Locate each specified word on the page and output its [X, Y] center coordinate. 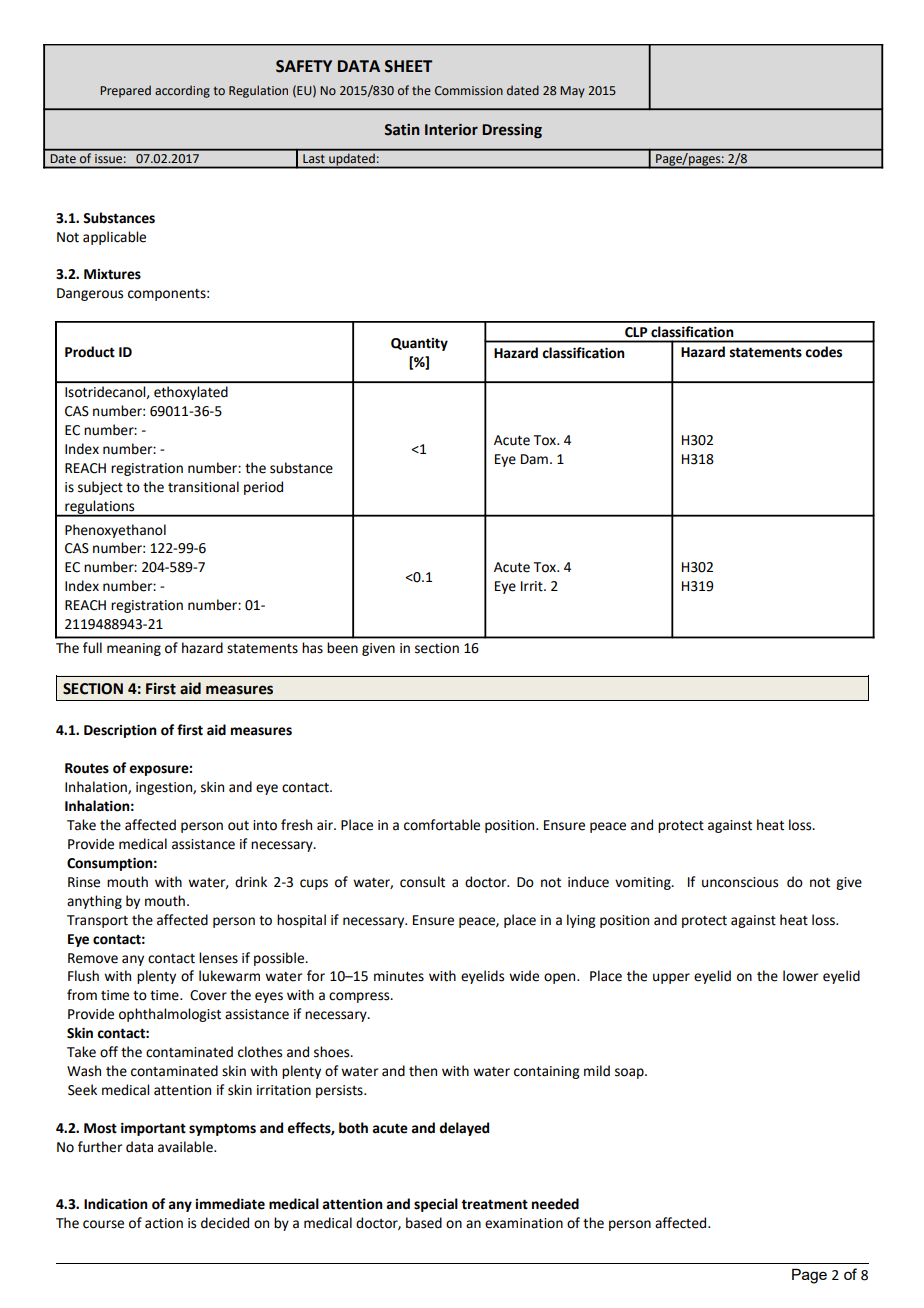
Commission [469, 91]
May [572, 92]
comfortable [442, 825]
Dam [534, 459]
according [182, 91]
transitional [203, 487]
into [265, 825]
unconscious [740, 882]
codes [823, 352]
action [164, 1223]
